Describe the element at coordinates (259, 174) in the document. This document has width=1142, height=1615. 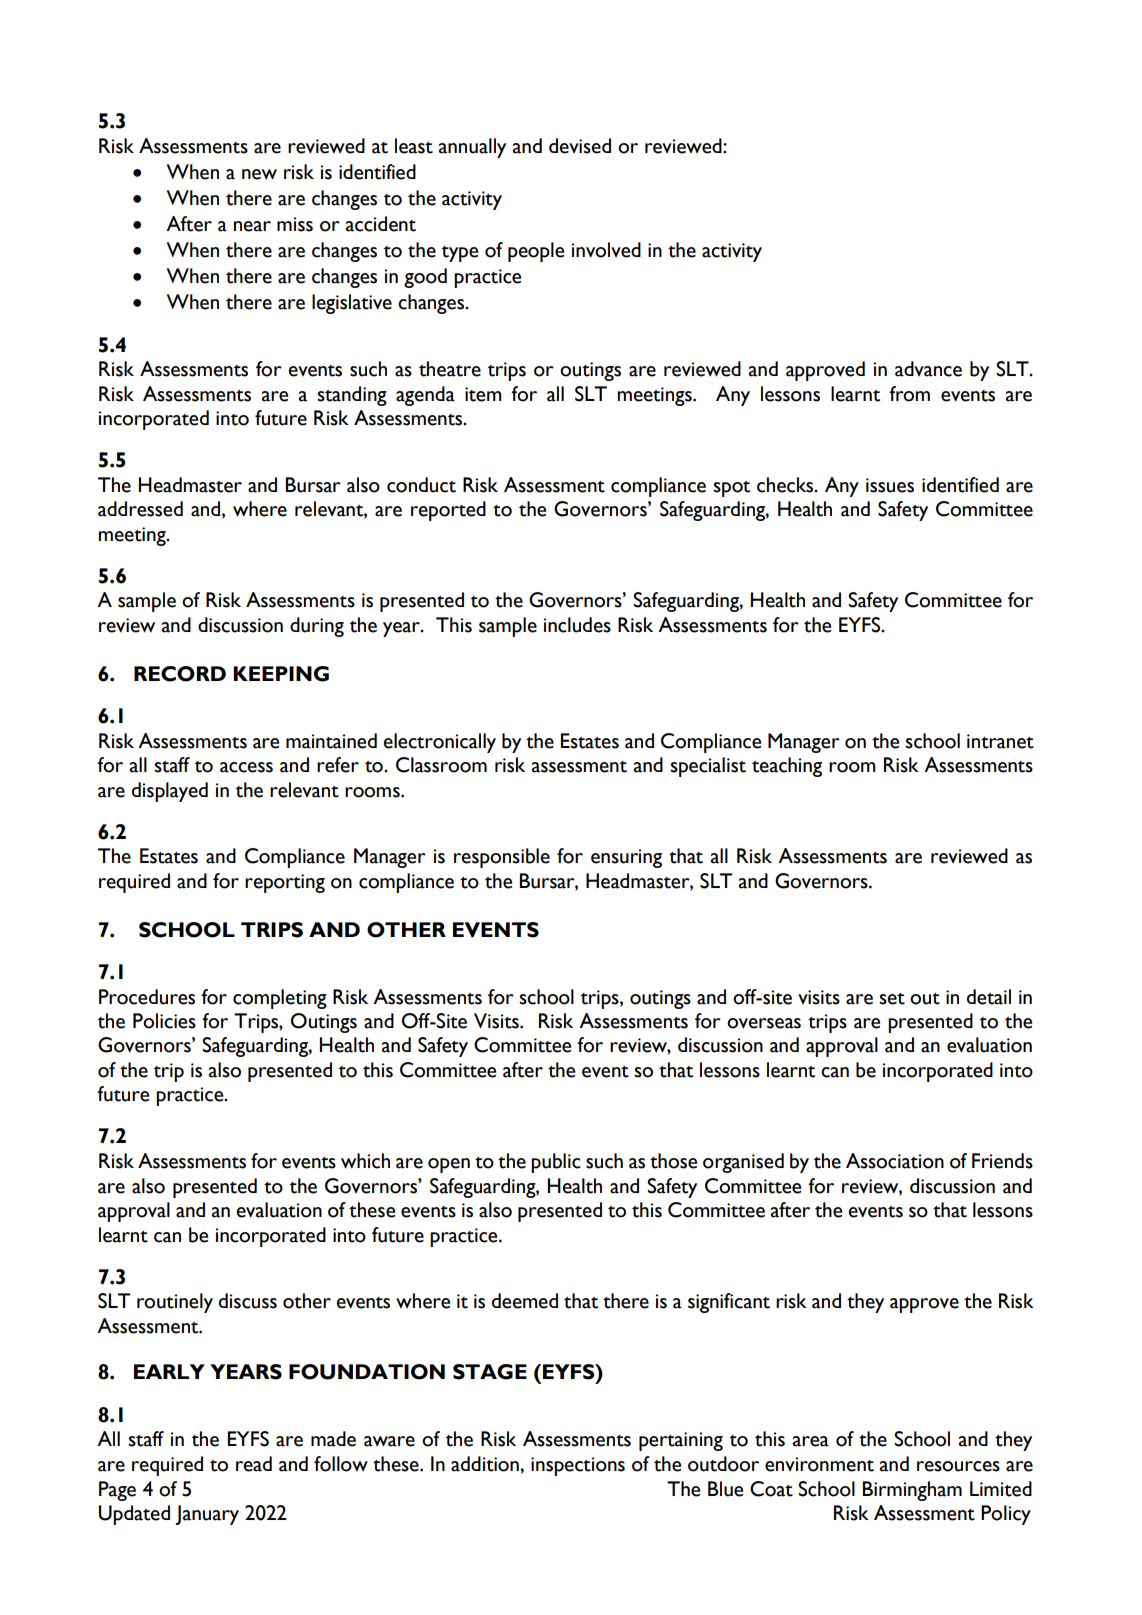
I see `new` at that location.
